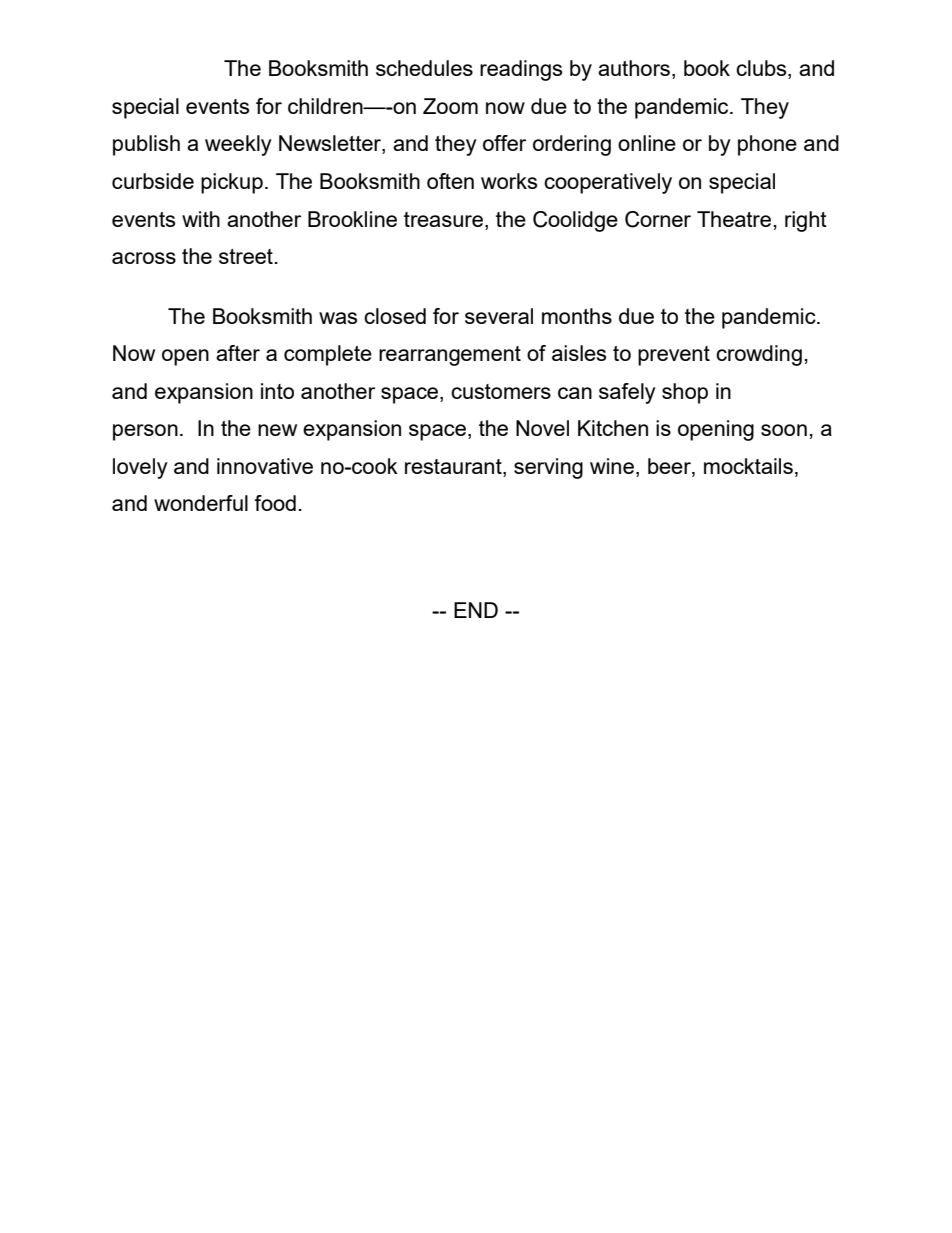 The height and width of the image is (1233, 952). Describe the element at coordinates (734, 219) in the image. I see `Theatre` at that location.
